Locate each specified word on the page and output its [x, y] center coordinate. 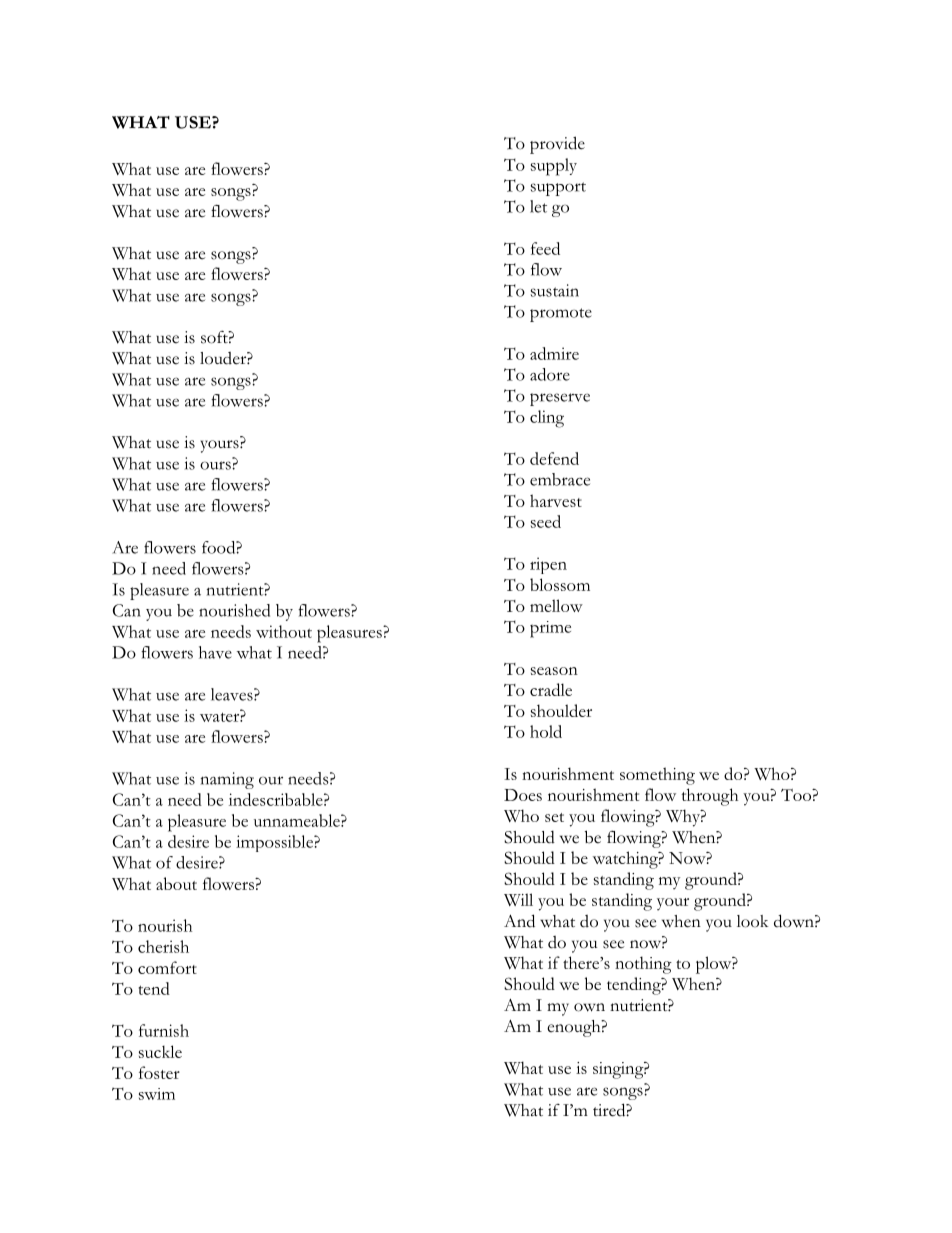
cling [547, 419]
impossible [275, 843]
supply [554, 167]
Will [518, 899]
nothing [643, 965]
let [538, 206]
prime [550, 629]
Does [523, 795]
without [284, 631]
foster [159, 1072]
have [215, 652]
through [710, 797]
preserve [560, 399]
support [558, 189]
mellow [556, 605]
